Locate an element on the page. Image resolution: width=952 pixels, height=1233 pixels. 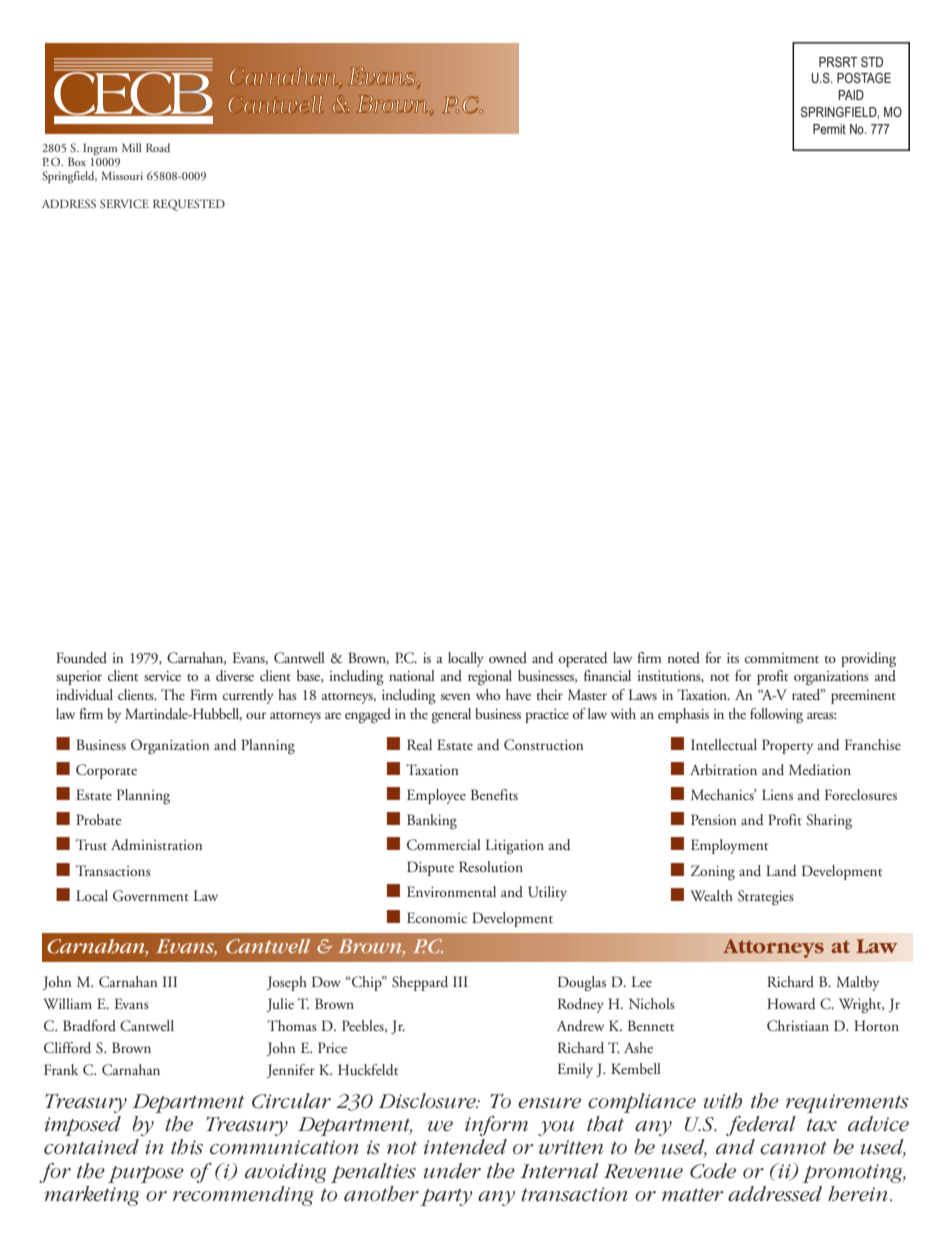
commitment is located at coordinates (782, 658).
